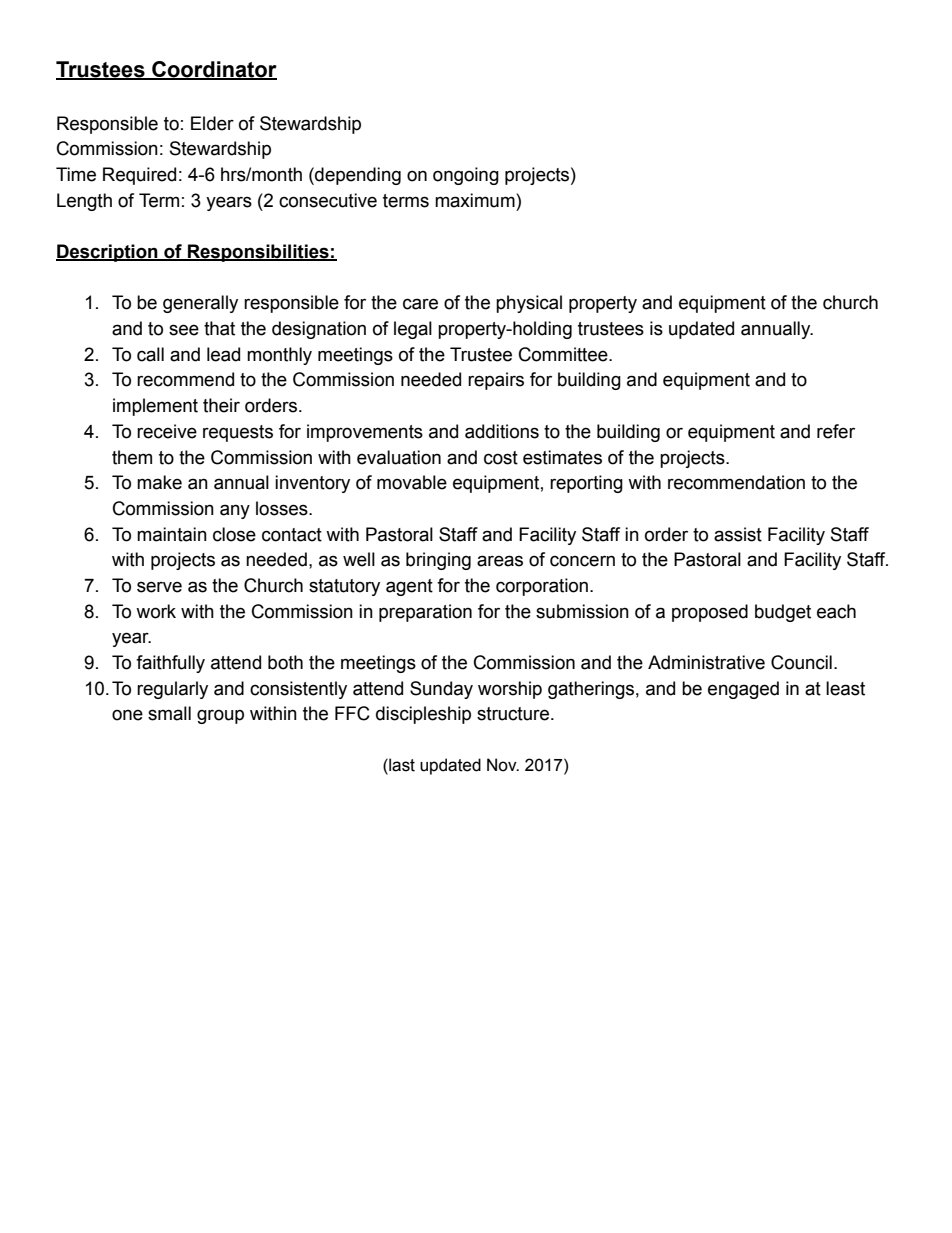 Image resolution: width=952 pixels, height=1233 pixels. What do you see at coordinates (503, 765) in the screenshot?
I see `Nov` at bounding box center [503, 765].
